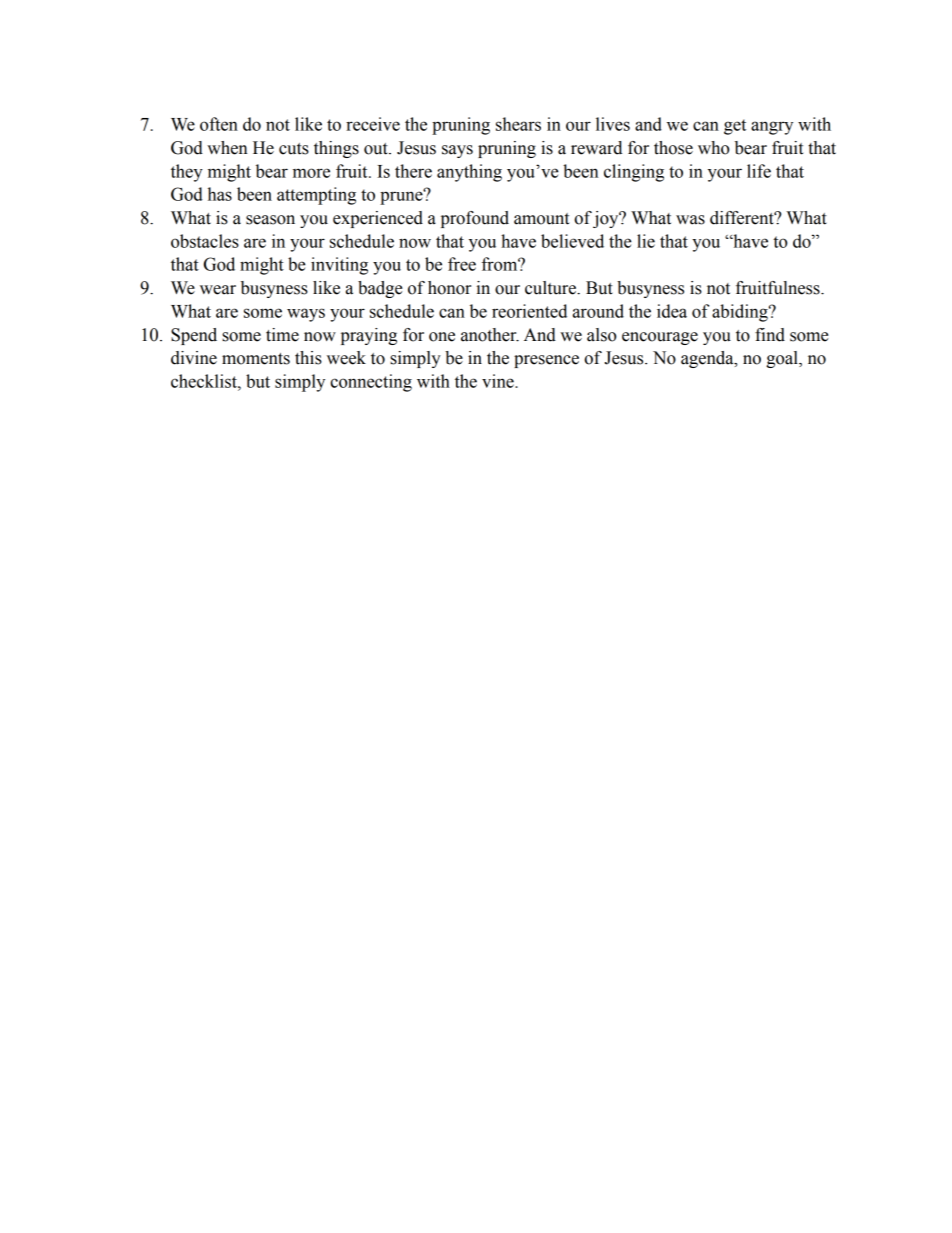 The width and height of the screenshot is (952, 1233). Describe the element at coordinates (759, 171) in the screenshot. I see `life` at that location.
